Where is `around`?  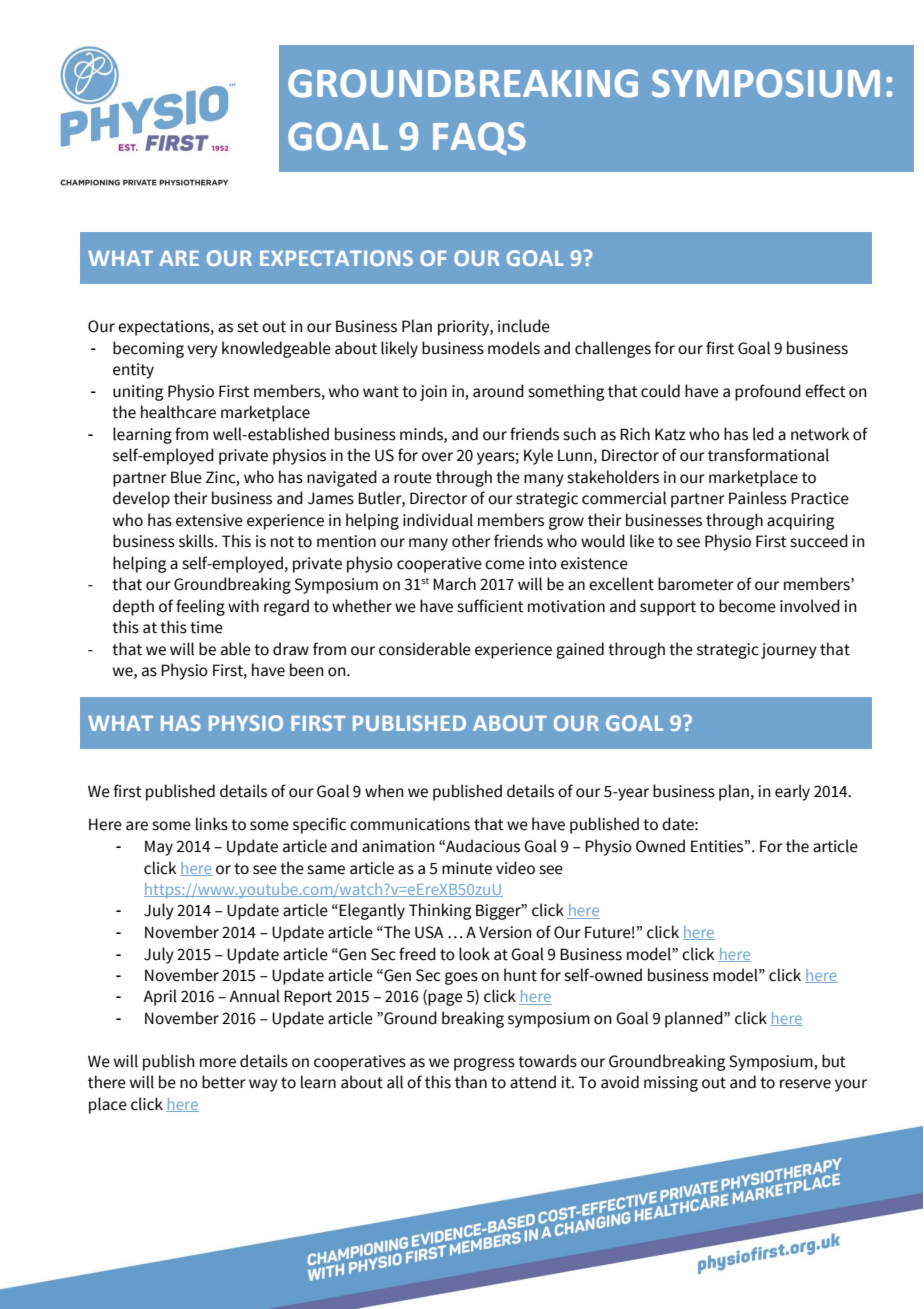 around is located at coordinates (498, 391).
